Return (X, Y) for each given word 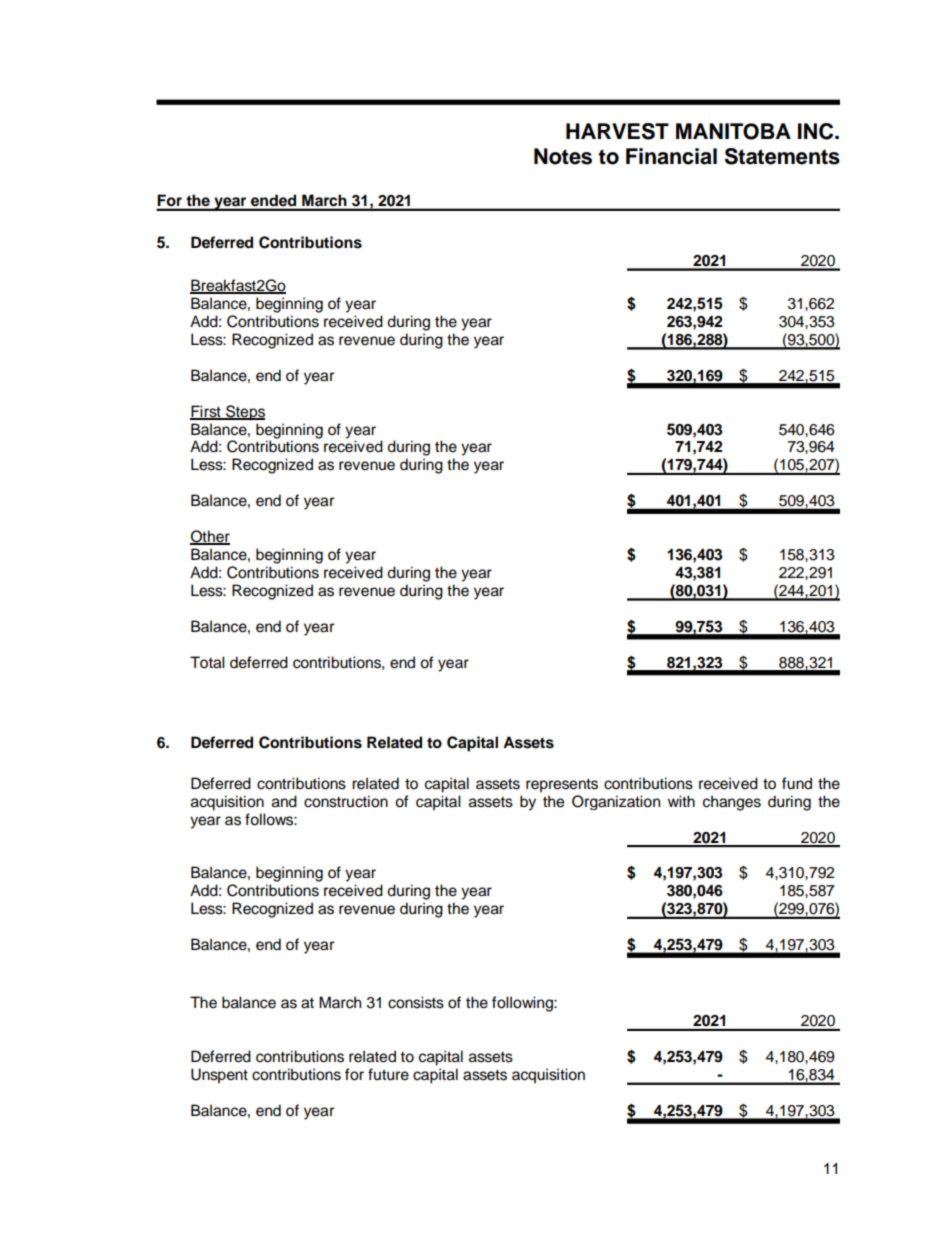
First (206, 412)
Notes (563, 156)
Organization (616, 802)
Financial (671, 156)
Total (207, 662)
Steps (244, 413)
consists (416, 1002)
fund (797, 783)
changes (732, 803)
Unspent (219, 1076)
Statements (782, 156)
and (284, 801)
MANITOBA (733, 131)
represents (562, 786)
